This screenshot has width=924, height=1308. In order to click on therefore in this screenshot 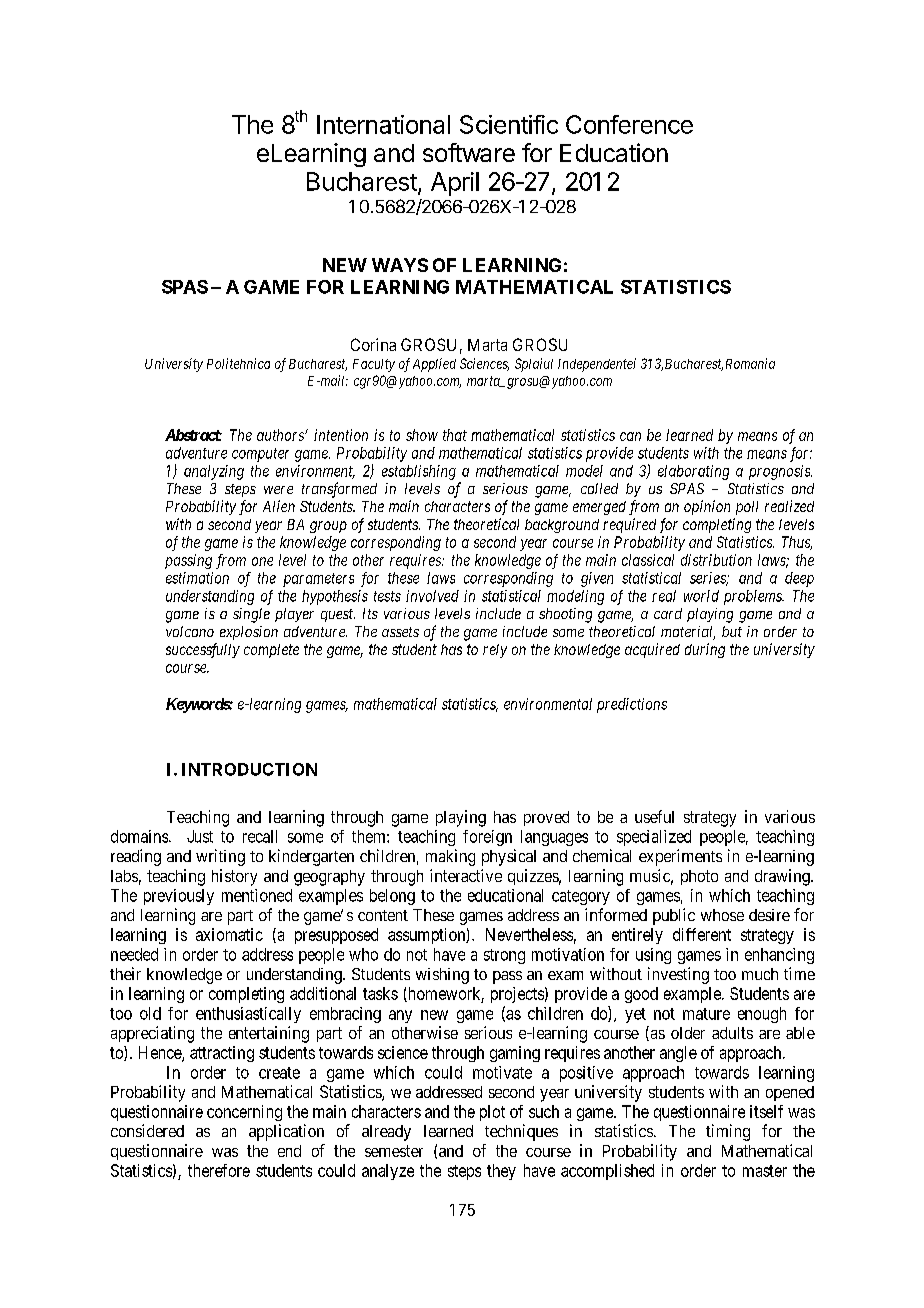, I will do `click(219, 1170)`.
